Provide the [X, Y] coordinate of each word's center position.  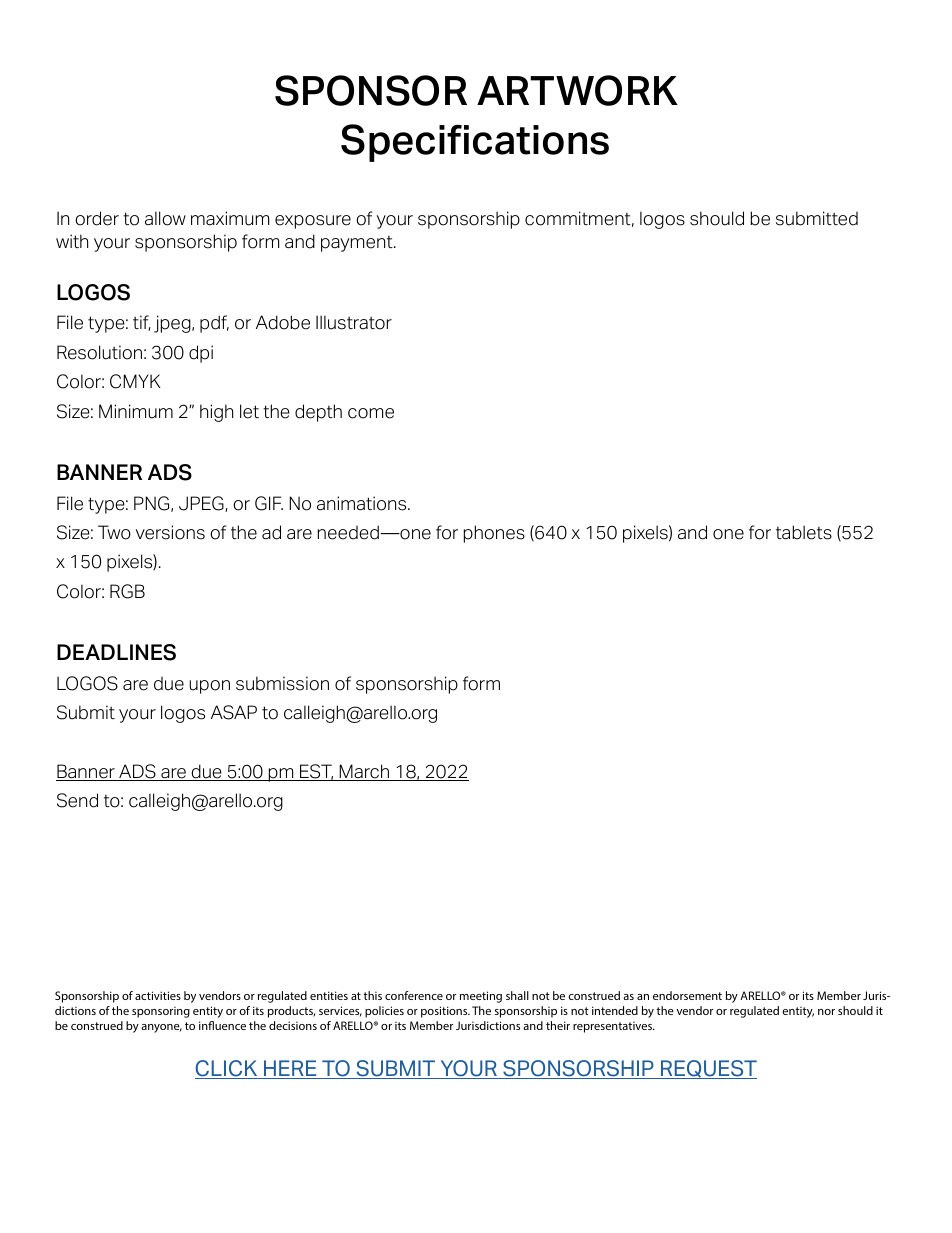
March [365, 772]
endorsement [687, 995]
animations [363, 503]
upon [209, 687]
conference [414, 995]
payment [358, 244]
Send [77, 800]
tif [142, 323]
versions [170, 532]
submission [282, 683]
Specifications [475, 143]
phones [494, 534]
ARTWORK [577, 90]
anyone [161, 1028]
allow [165, 218]
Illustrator [354, 322]
